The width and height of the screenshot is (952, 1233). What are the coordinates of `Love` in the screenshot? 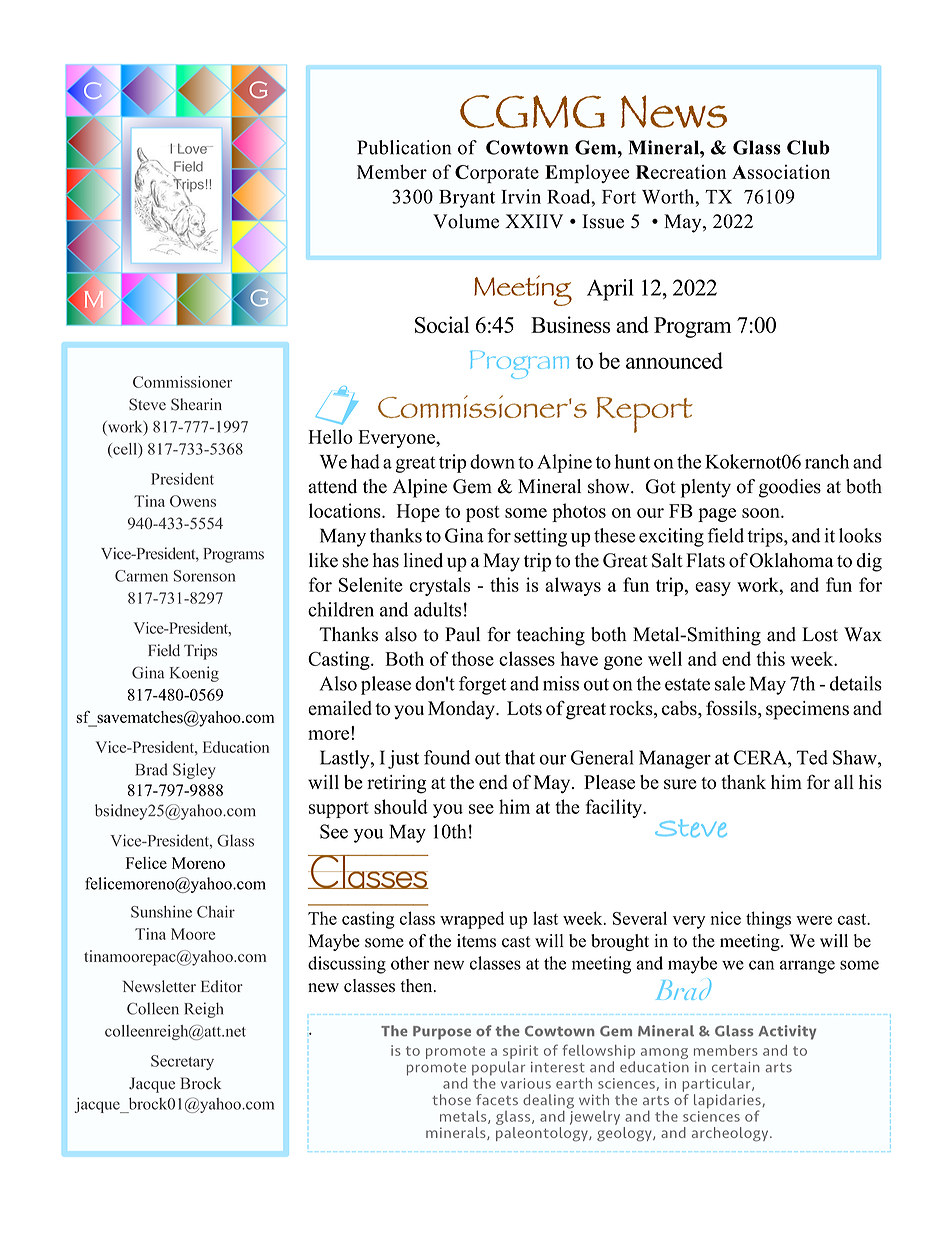 It's located at (193, 148).
